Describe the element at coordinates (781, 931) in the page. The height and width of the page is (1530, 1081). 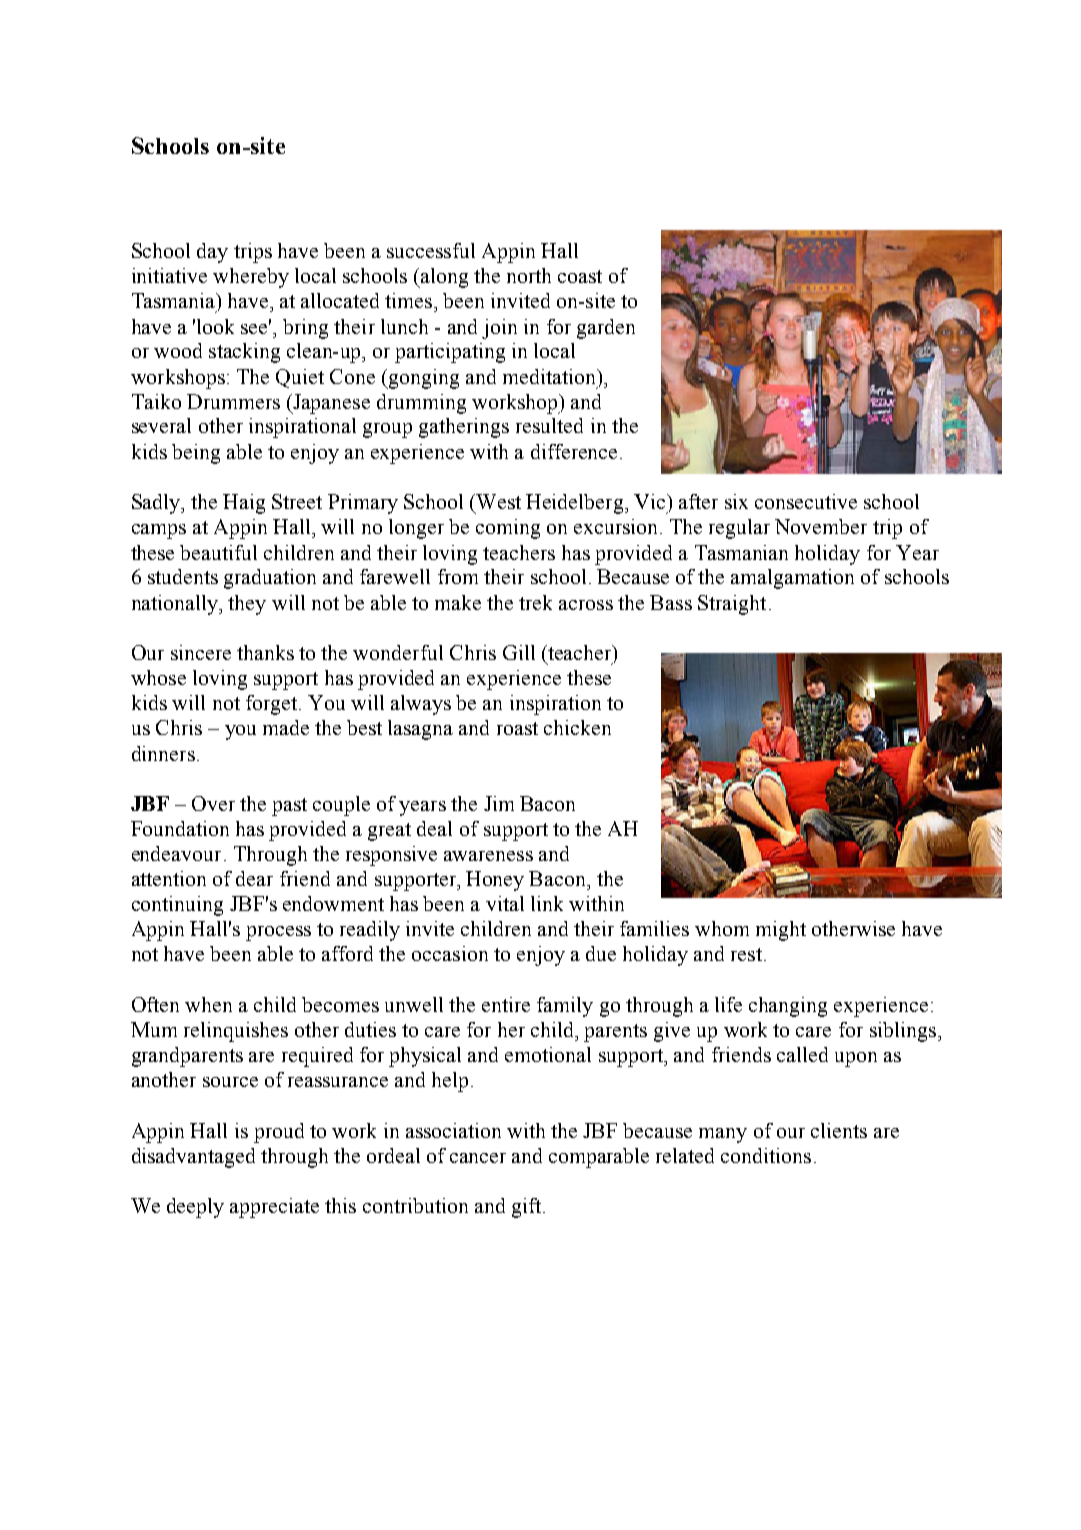
I see `might` at that location.
